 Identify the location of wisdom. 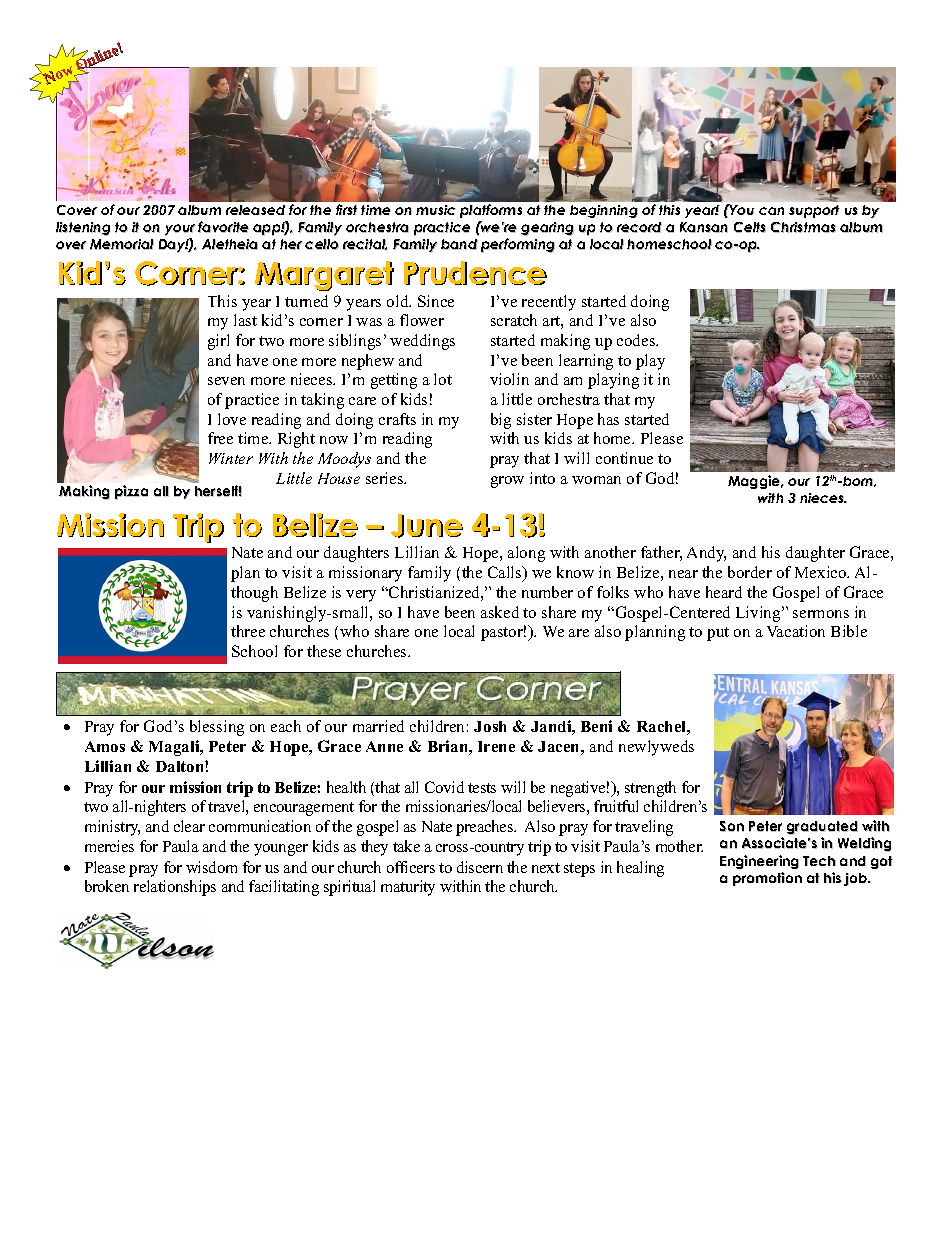
(211, 867).
